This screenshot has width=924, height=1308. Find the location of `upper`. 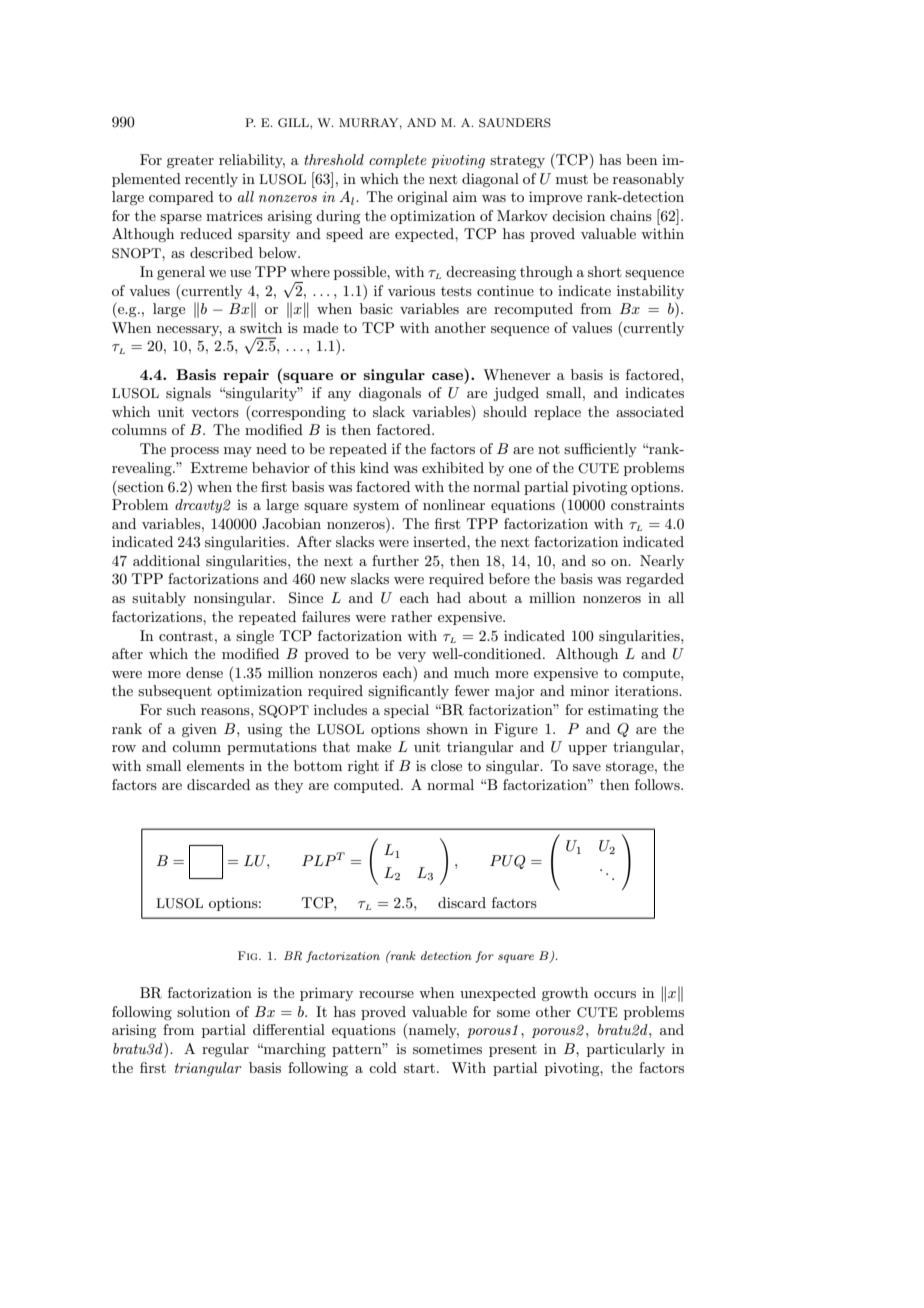

upper is located at coordinates (587, 750).
